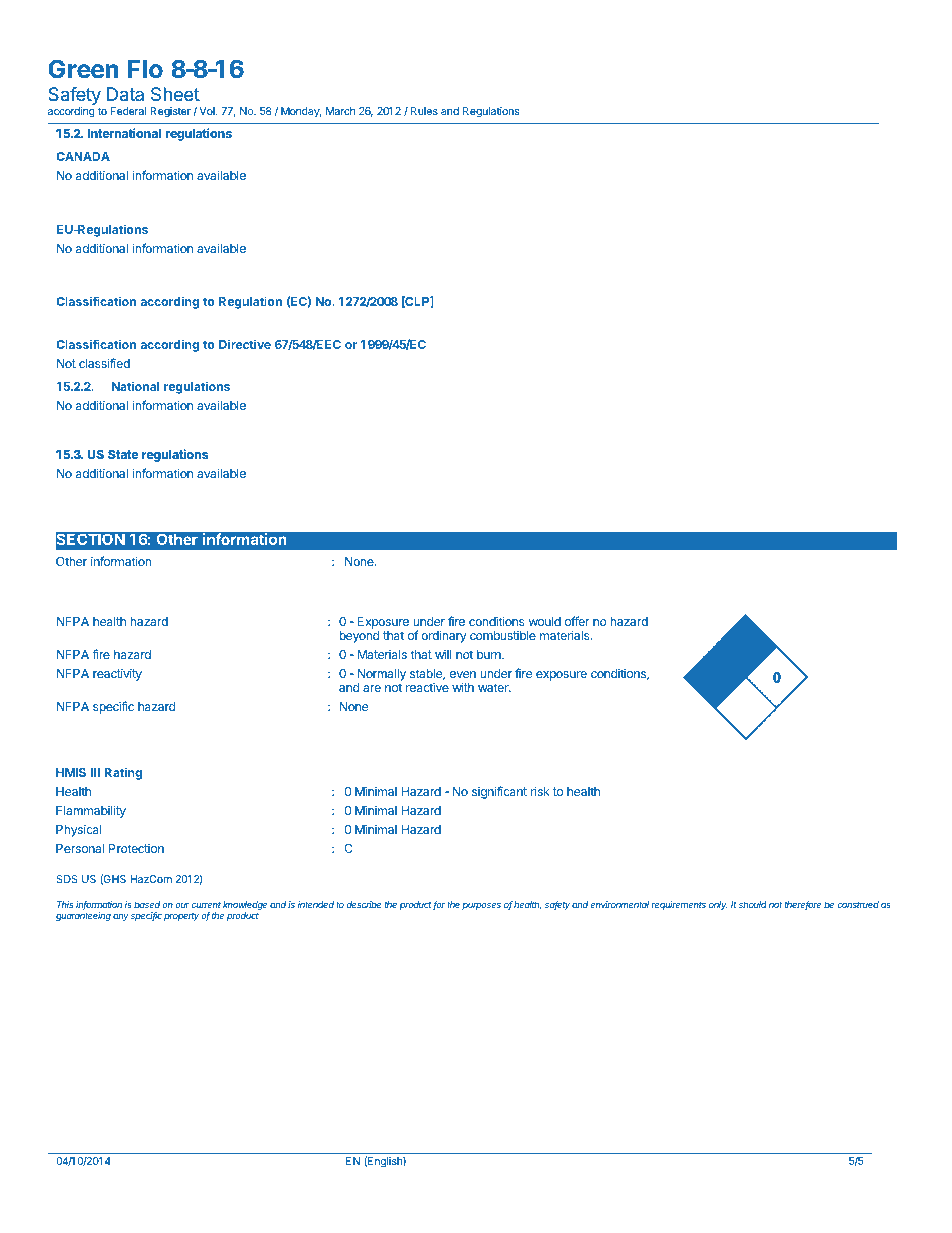 Image resolution: width=952 pixels, height=1233 pixels. I want to click on based, so click(147, 904).
